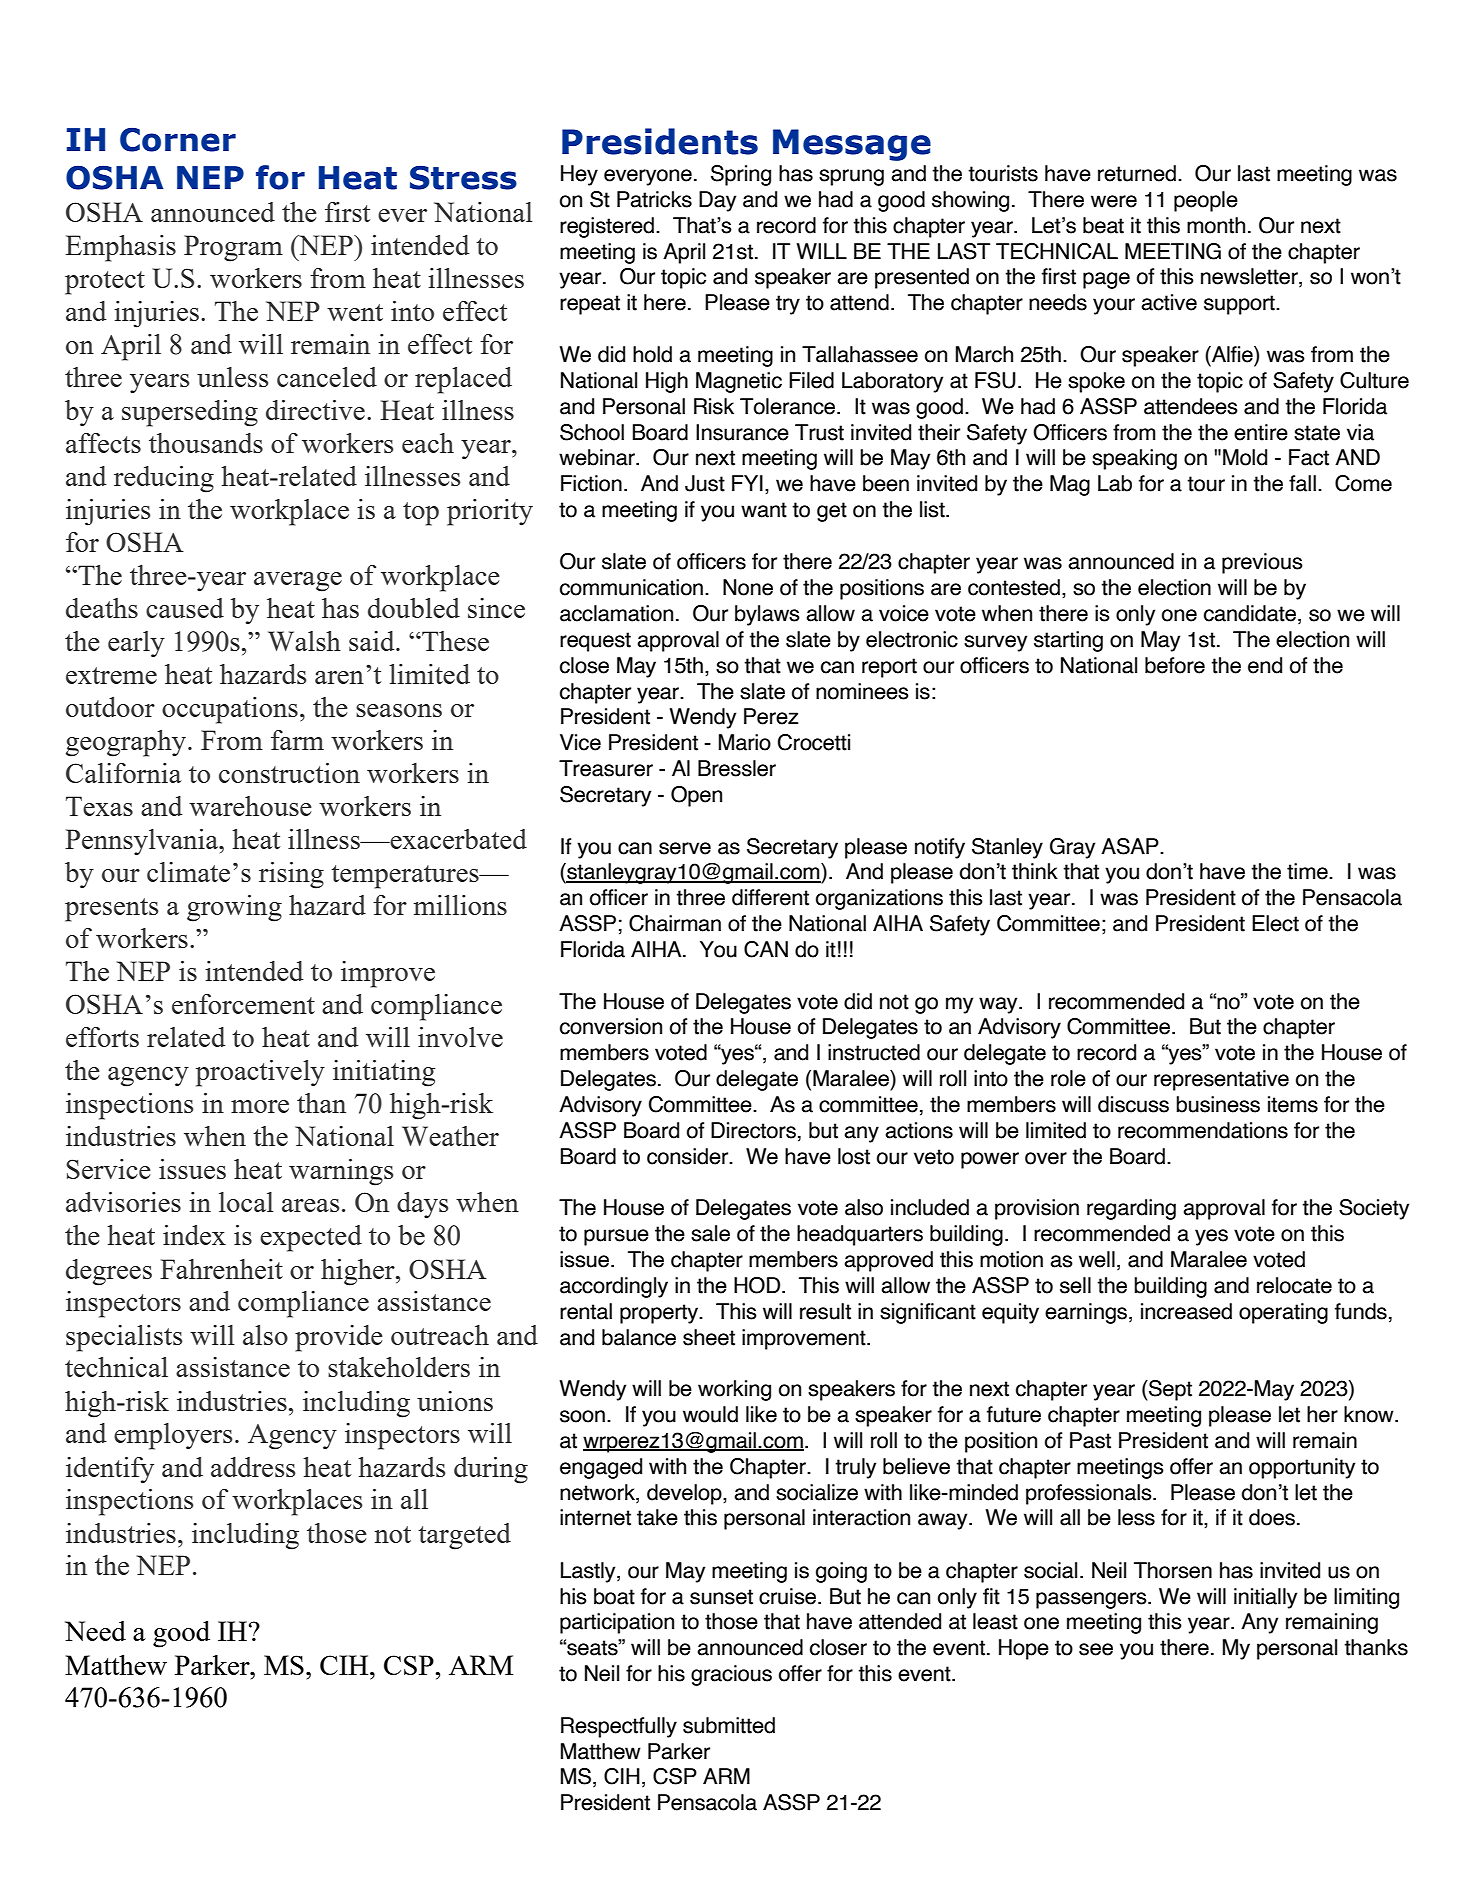 The width and height of the page is (1464, 1895). I want to click on before, so click(1175, 665).
